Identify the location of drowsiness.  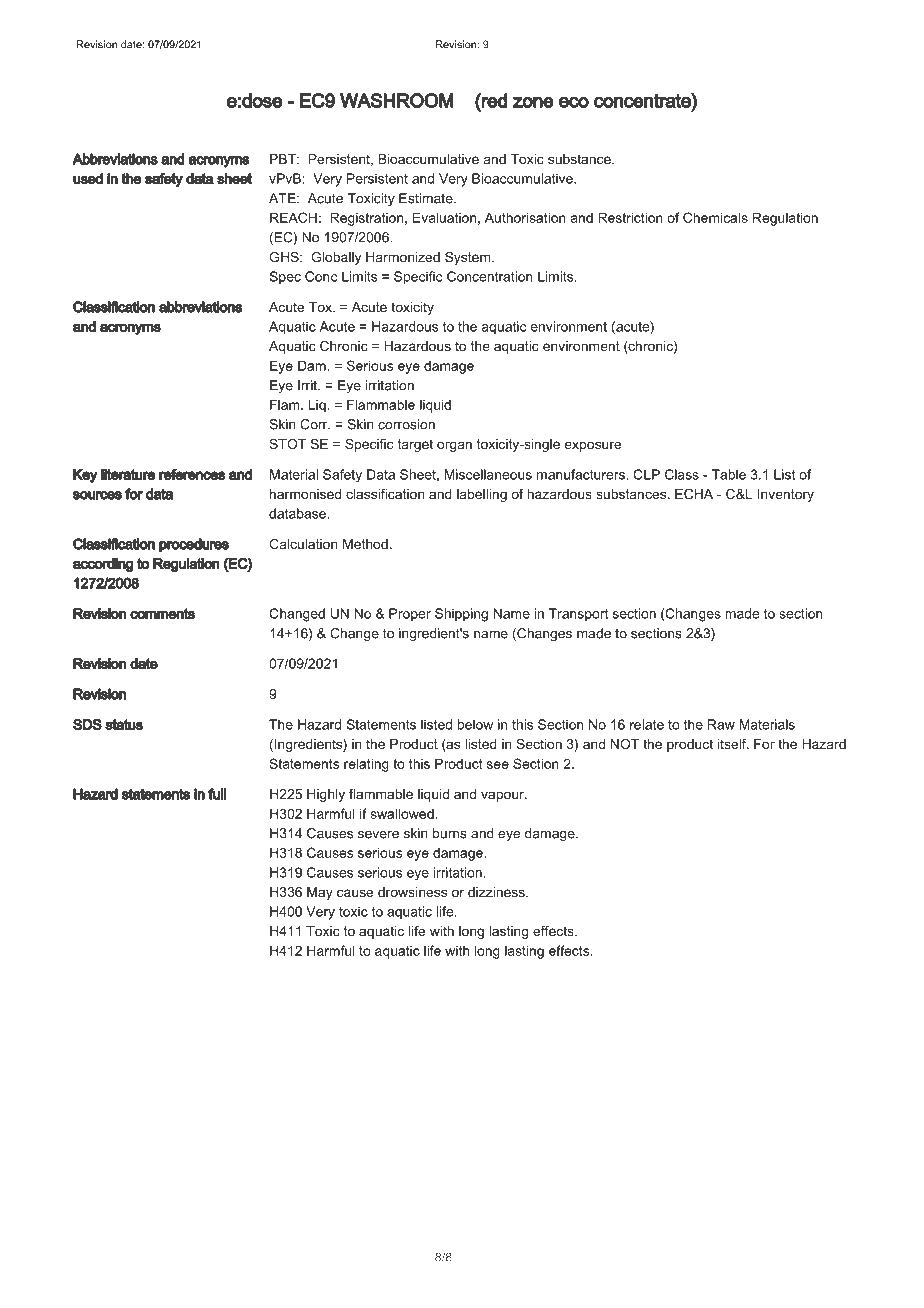
(412, 892).
